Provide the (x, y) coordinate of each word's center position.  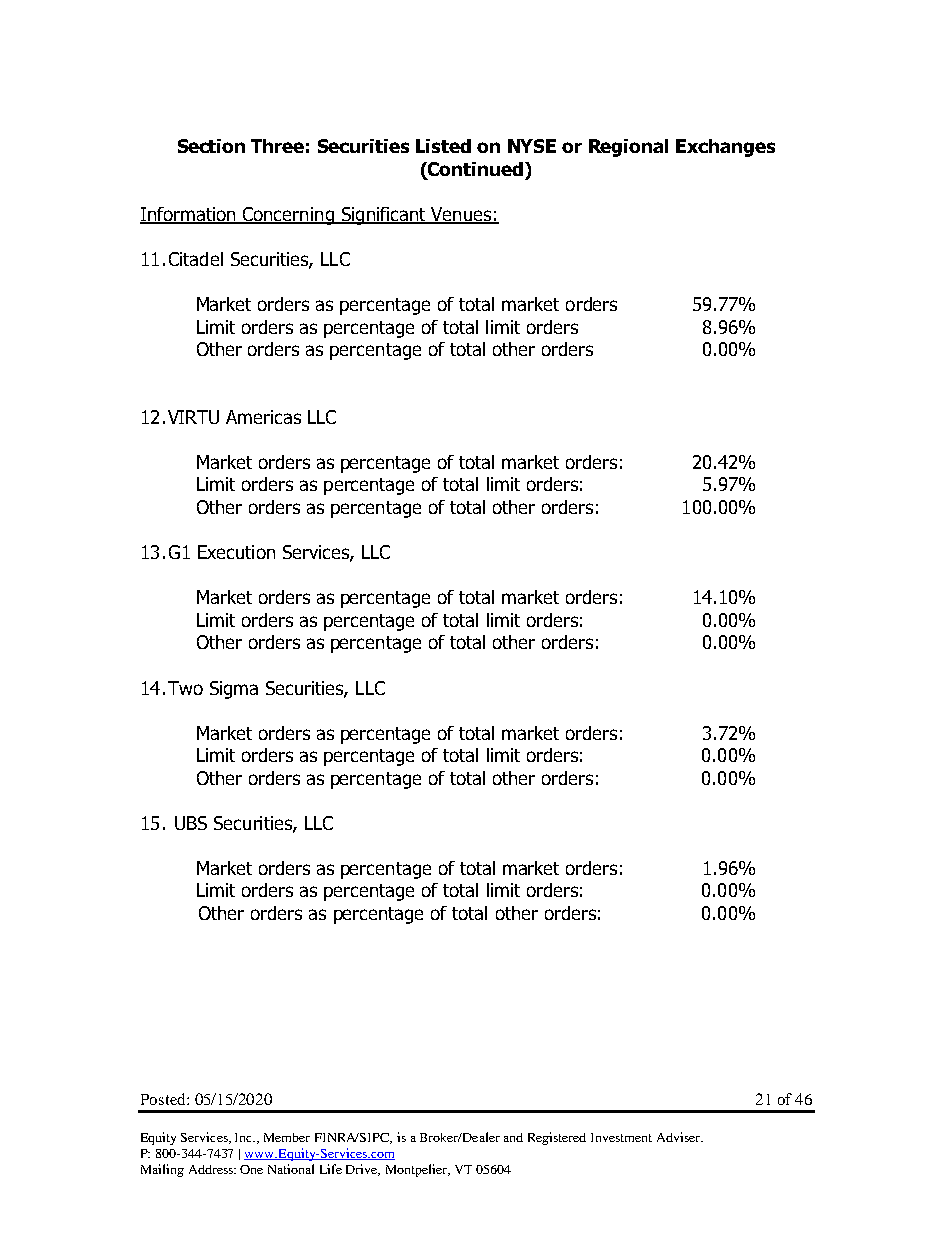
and (513, 1137)
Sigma (234, 690)
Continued (474, 169)
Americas (263, 417)
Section (211, 146)
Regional (628, 148)
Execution (236, 552)
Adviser (679, 1137)
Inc (245, 1137)
